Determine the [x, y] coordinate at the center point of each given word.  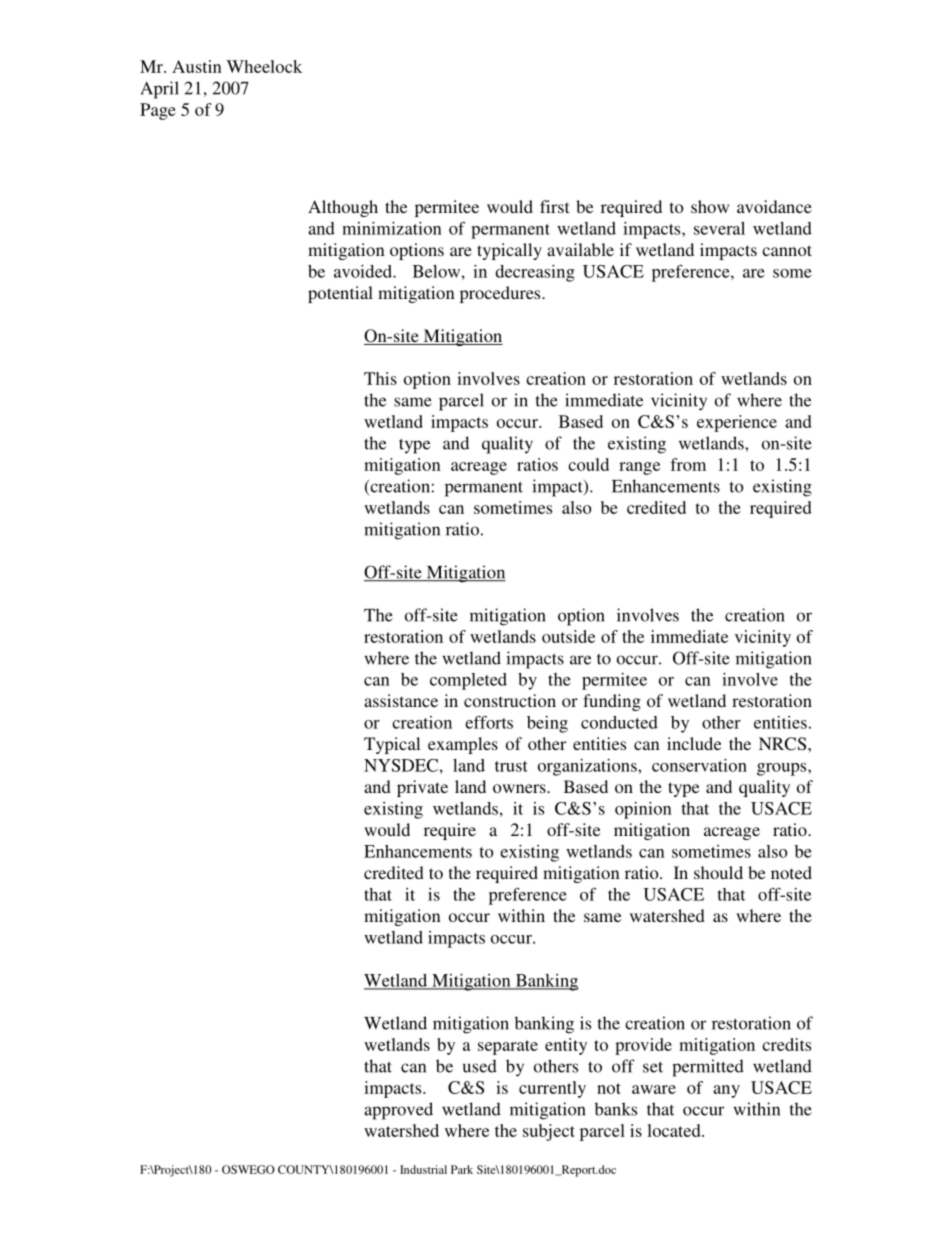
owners [520, 788]
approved [398, 1111]
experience [737, 423]
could [588, 464]
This [380, 378]
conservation [699, 765]
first [554, 206]
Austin [197, 66]
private [422, 788]
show [710, 206]
